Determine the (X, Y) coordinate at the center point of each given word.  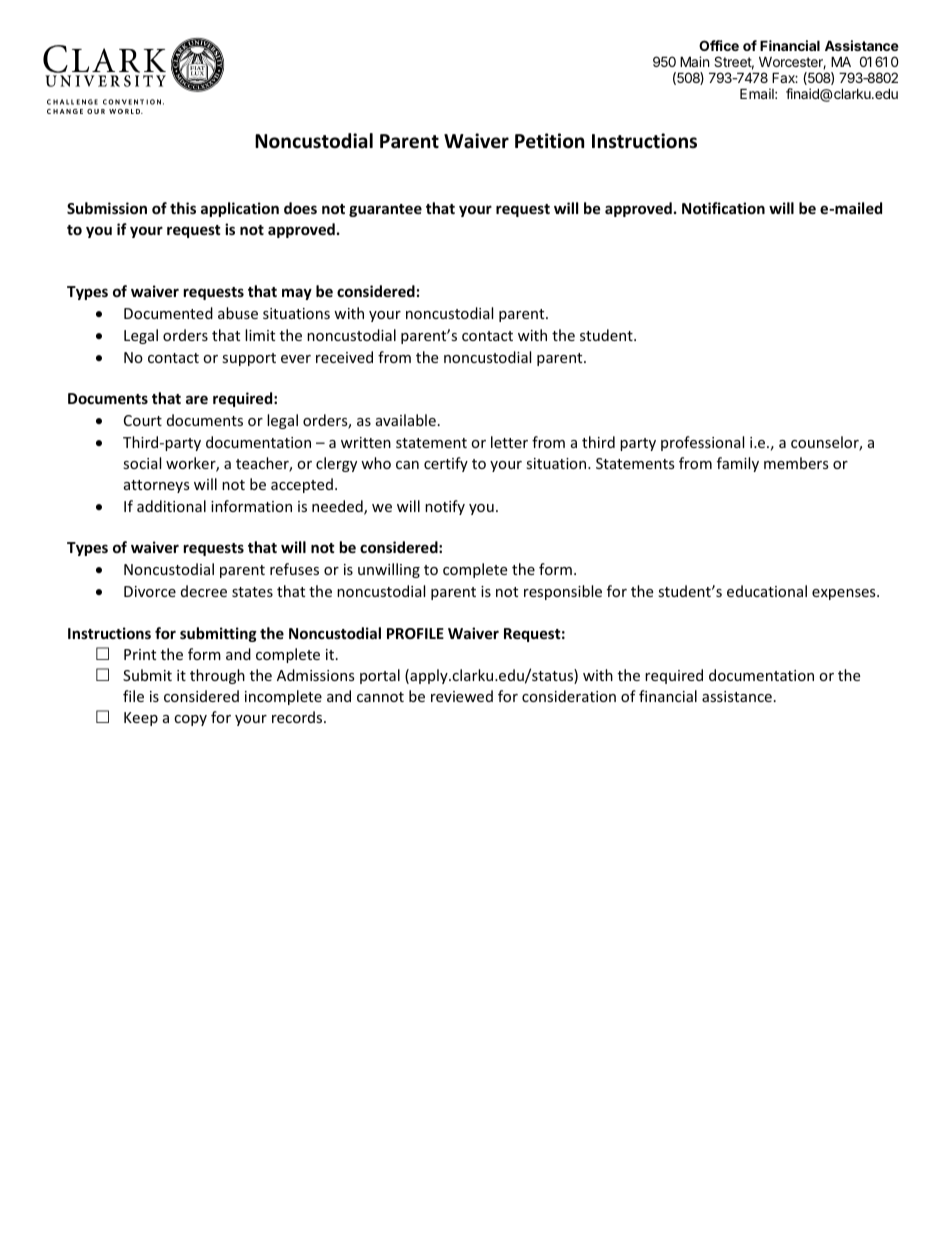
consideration (569, 696)
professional (702, 443)
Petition (549, 141)
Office (719, 45)
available (406, 420)
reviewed (462, 696)
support (249, 359)
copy (190, 720)
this (183, 208)
